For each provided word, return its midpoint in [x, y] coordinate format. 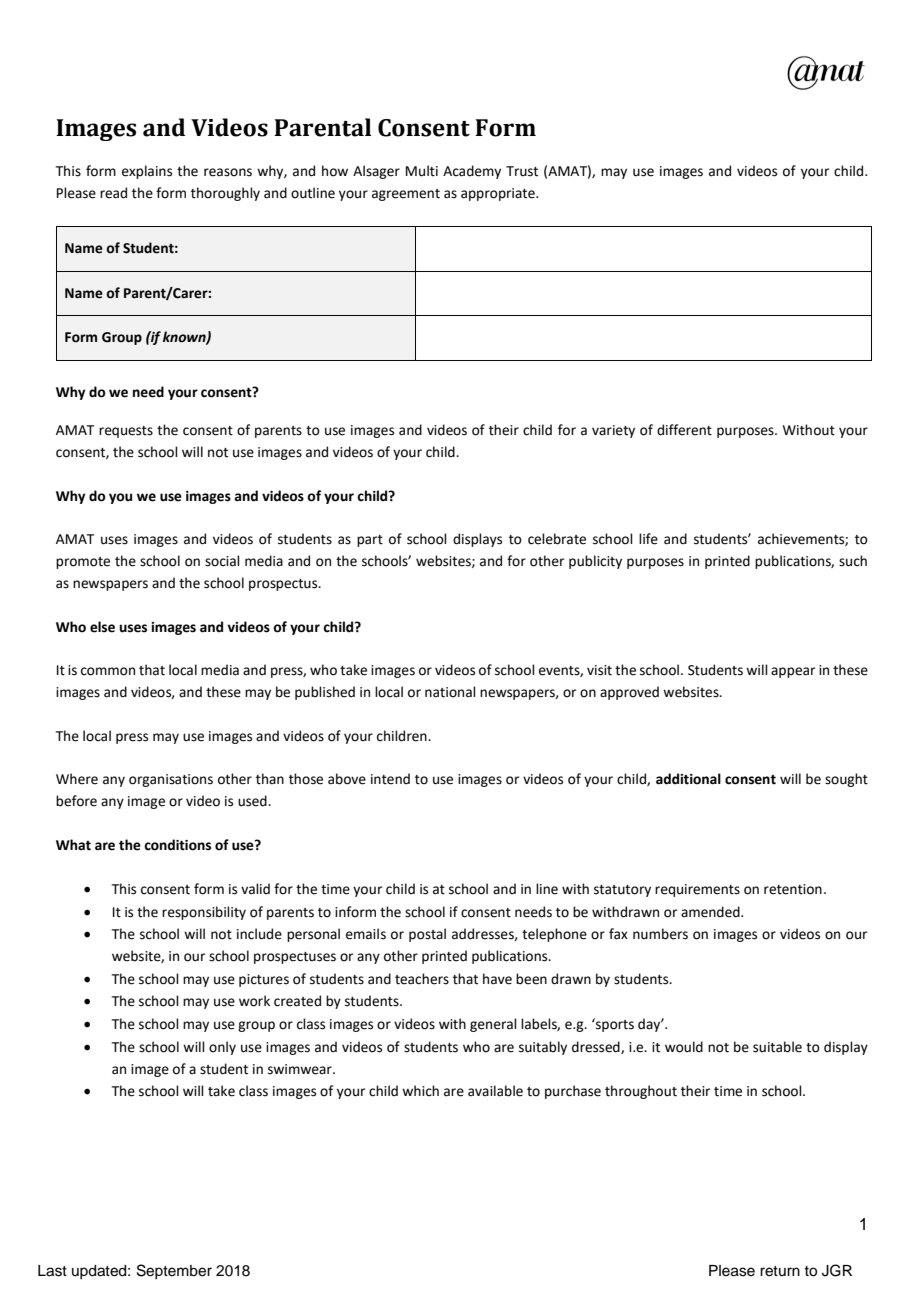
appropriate [499, 194]
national [450, 692]
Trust [522, 171]
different [684, 430]
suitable [777, 1047]
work [254, 1001]
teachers [422, 979]
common [108, 671]
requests [126, 432]
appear [793, 672]
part [370, 541]
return [780, 1271]
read [113, 193]
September [174, 1271]
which [420, 1091]
